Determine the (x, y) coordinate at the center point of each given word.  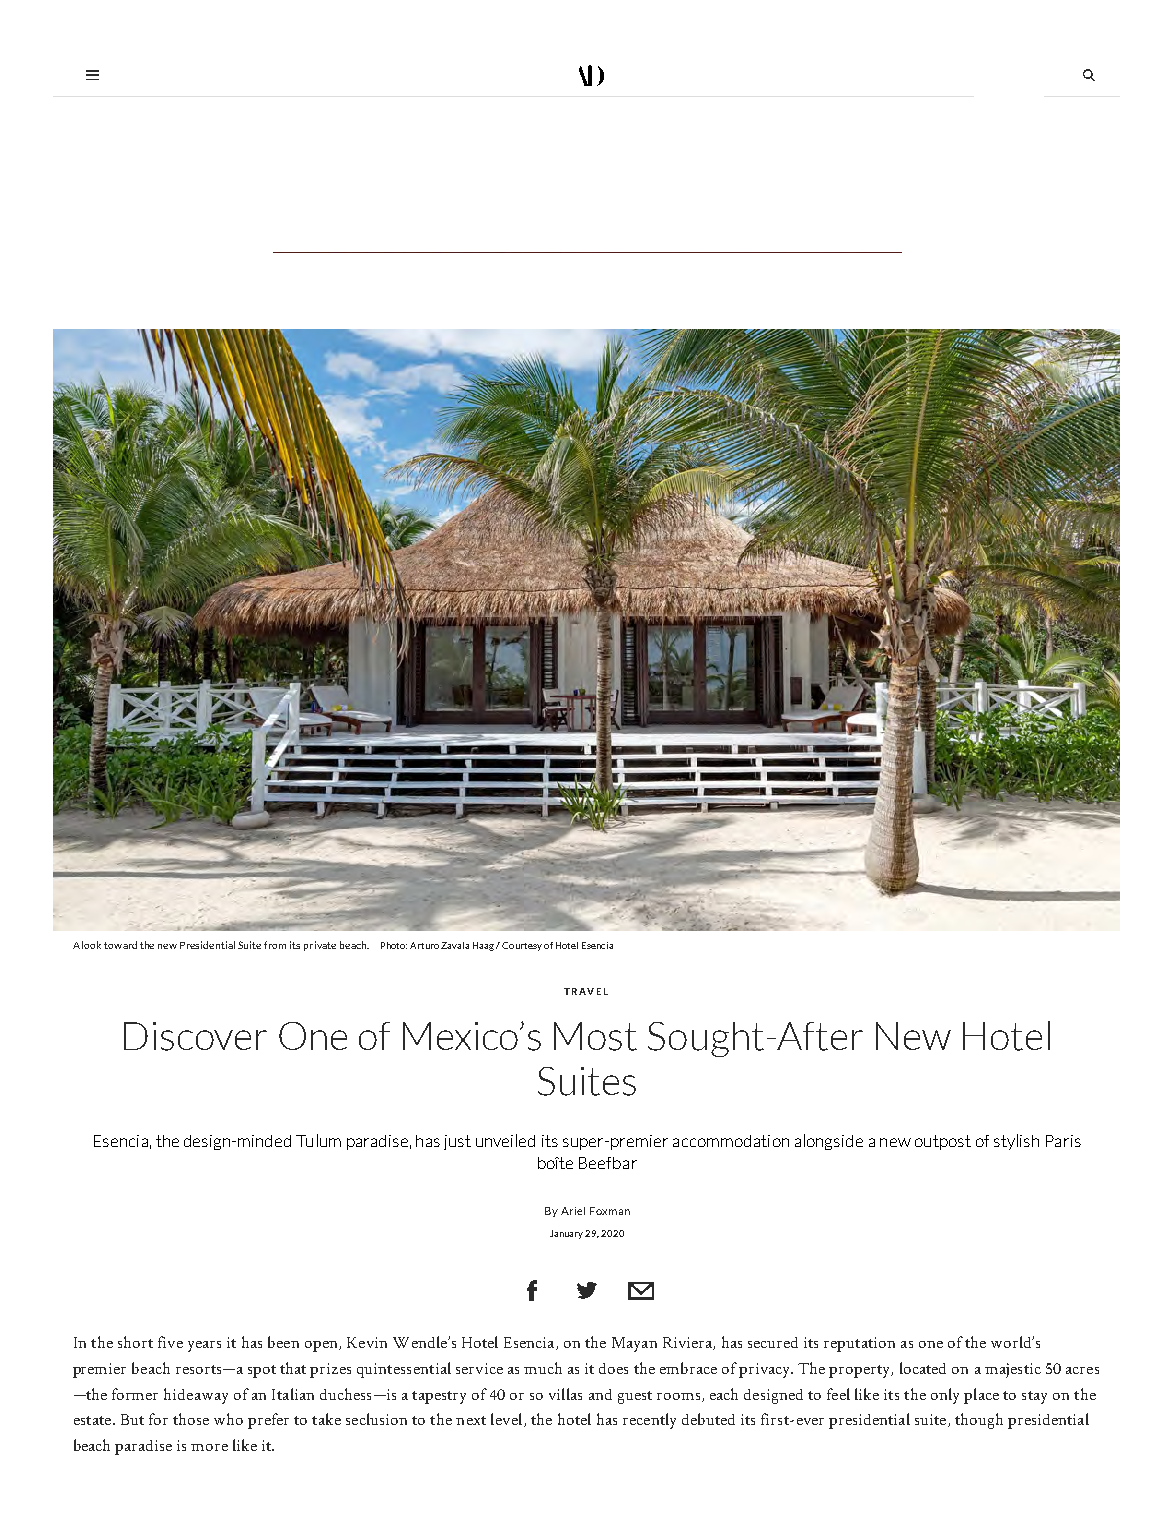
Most (595, 1036)
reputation (859, 1344)
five (170, 1342)
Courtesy (522, 946)
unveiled (505, 1140)
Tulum (318, 1140)
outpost (943, 1142)
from (275, 945)
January (568, 1234)
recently (649, 1421)
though (979, 1421)
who (228, 1419)
